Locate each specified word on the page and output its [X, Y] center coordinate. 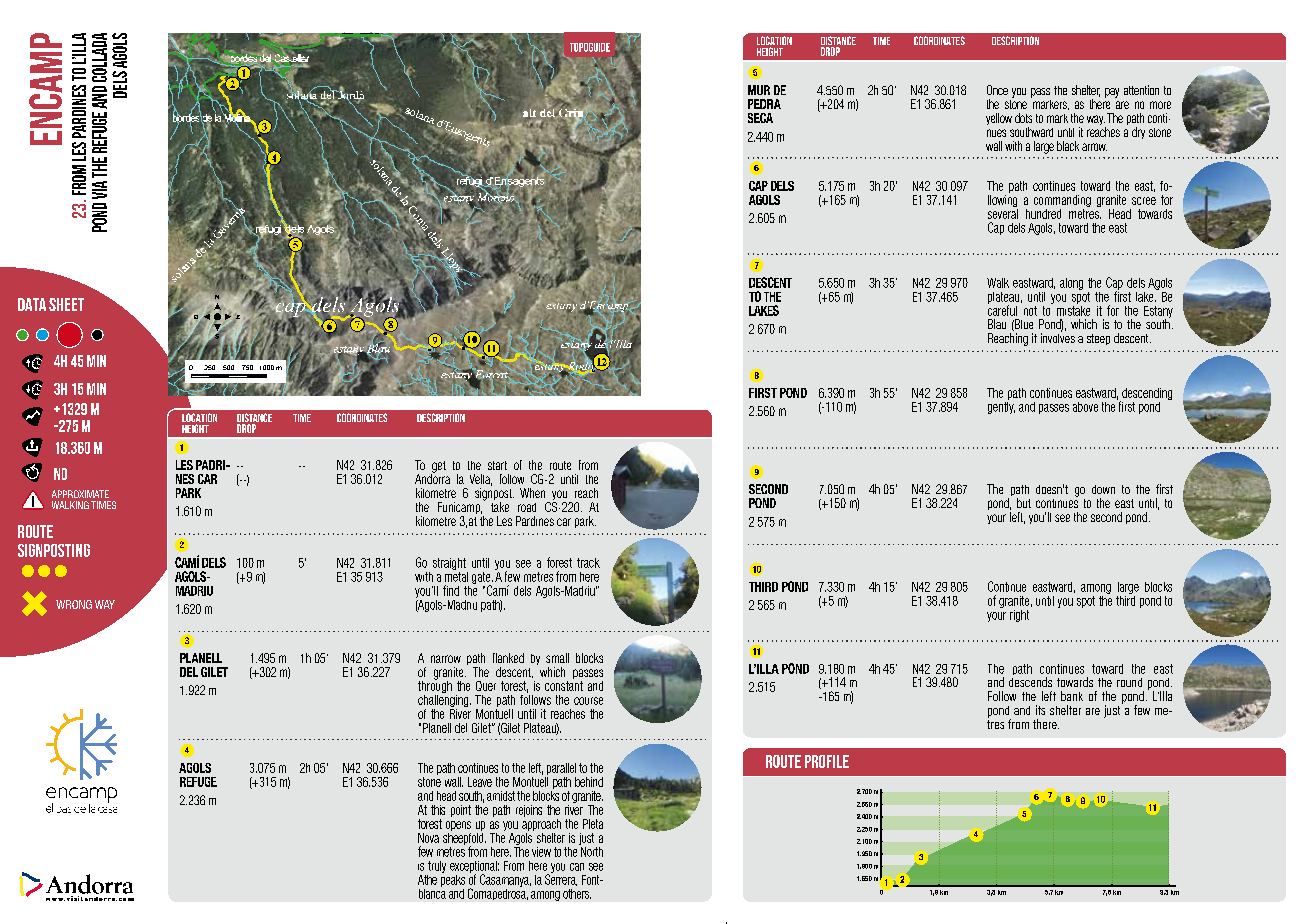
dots [1023, 118]
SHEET [66, 304]
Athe [427, 880]
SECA [760, 118]
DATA [32, 304]
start [497, 465]
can [577, 867]
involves [1058, 337]
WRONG [74, 604]
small [557, 658]
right [1019, 616]
